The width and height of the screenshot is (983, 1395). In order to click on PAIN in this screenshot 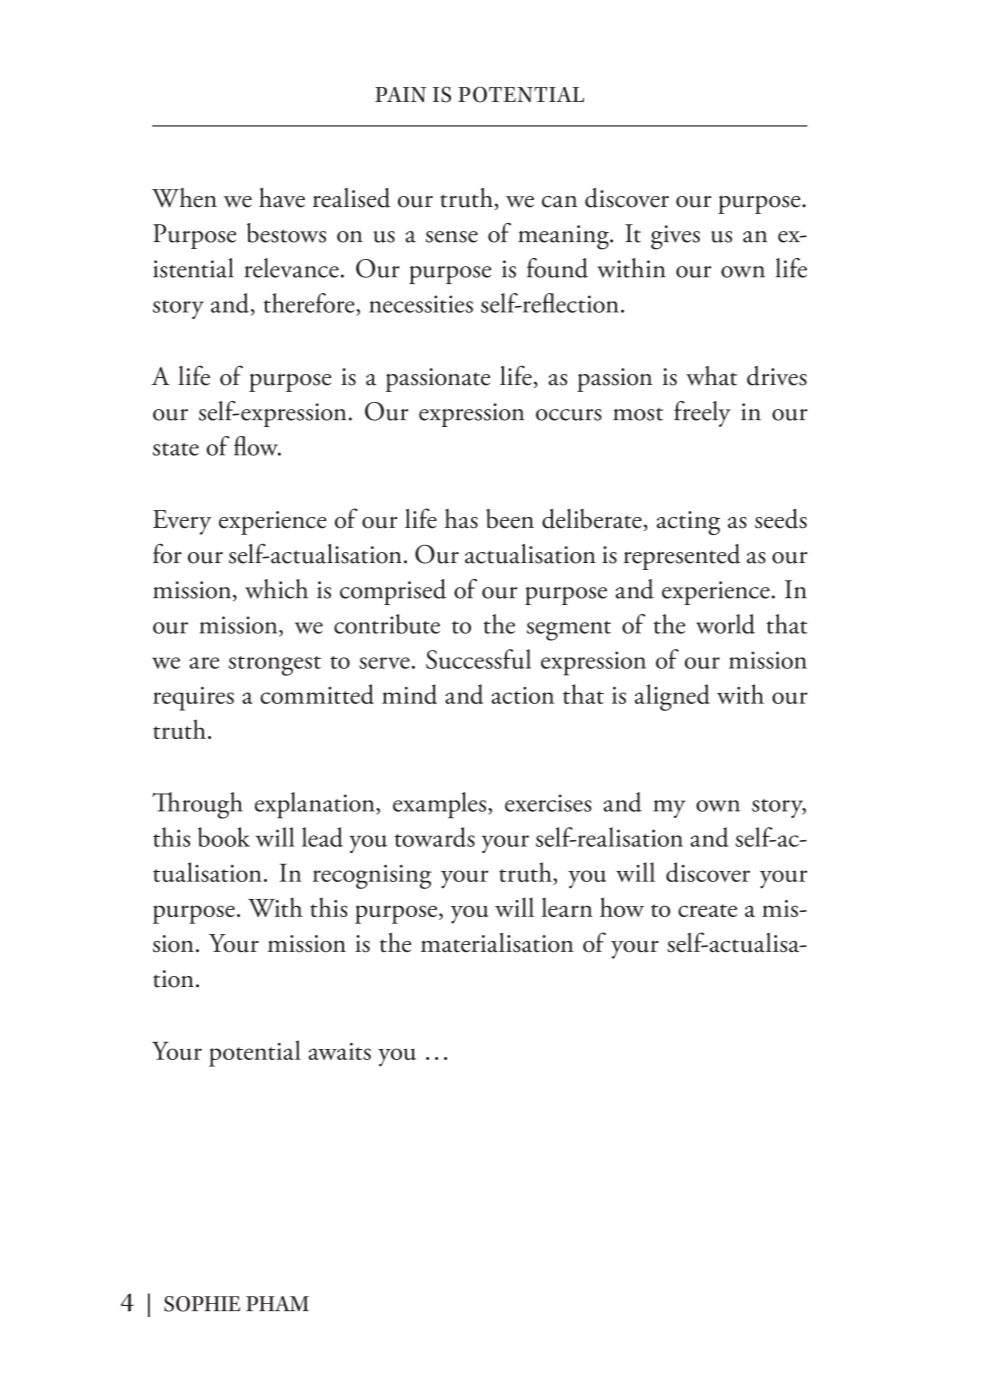, I will do `click(400, 94)`.
